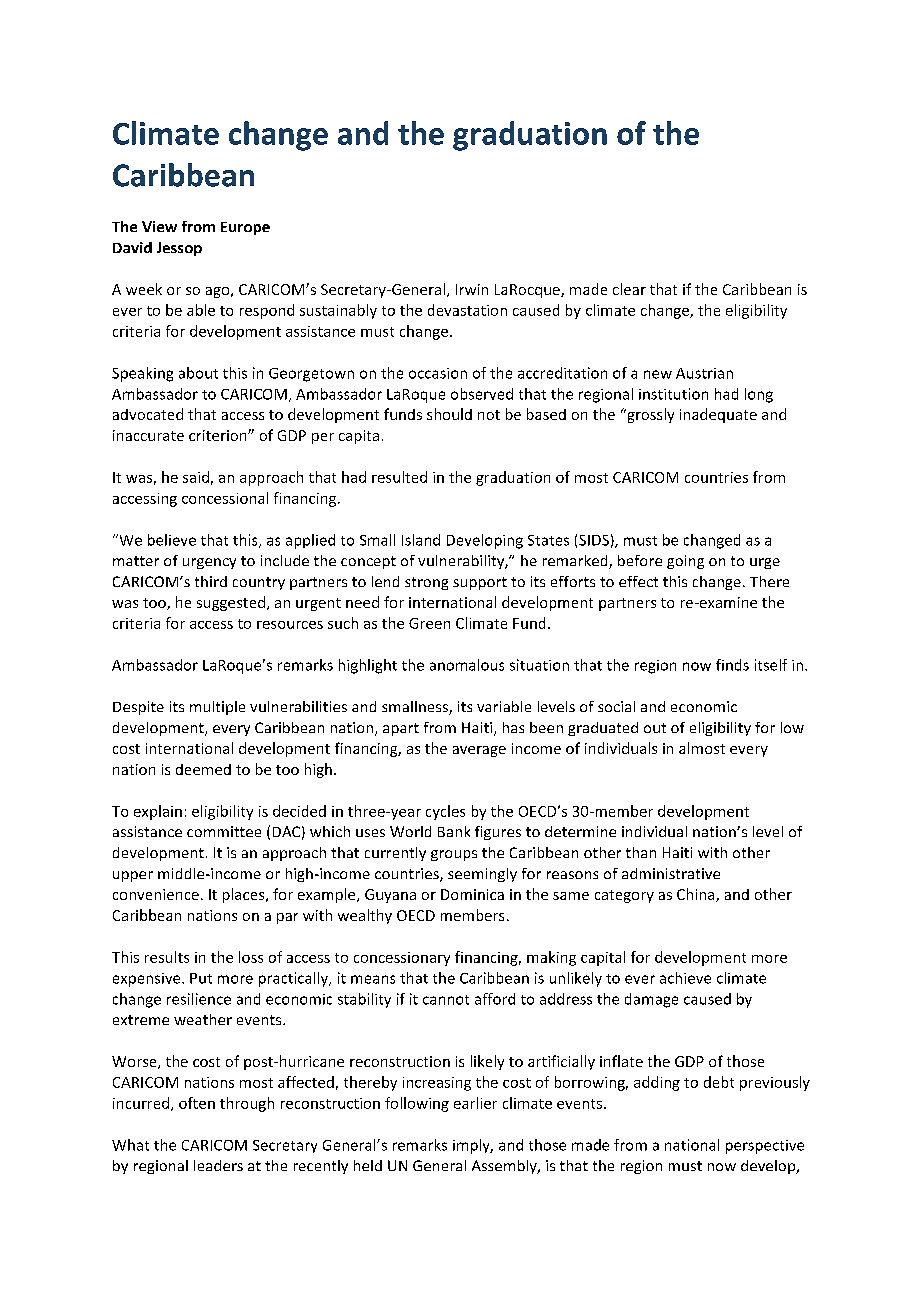  What do you see at coordinates (218, 1165) in the screenshot?
I see `leaders` at bounding box center [218, 1165].
